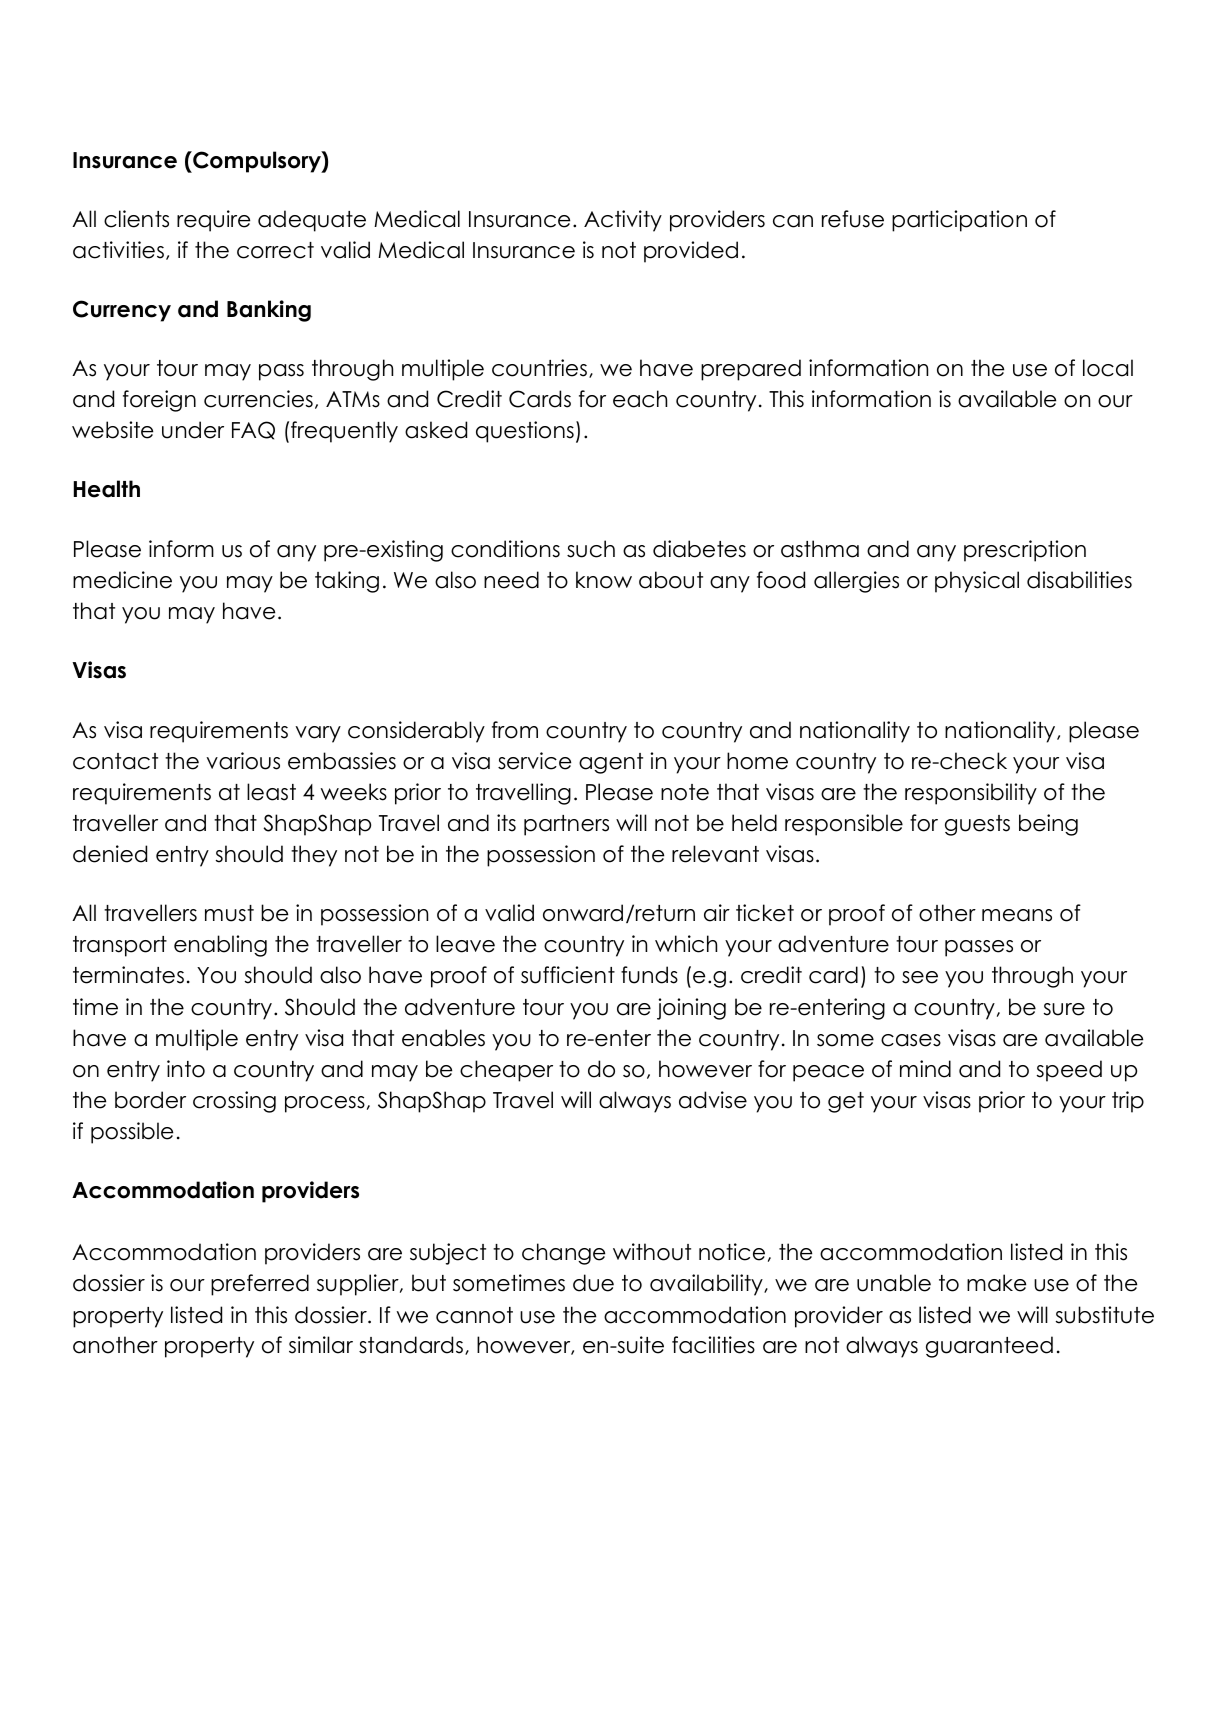  What do you see at coordinates (971, 794) in the document?
I see `responsibility` at bounding box center [971, 794].
